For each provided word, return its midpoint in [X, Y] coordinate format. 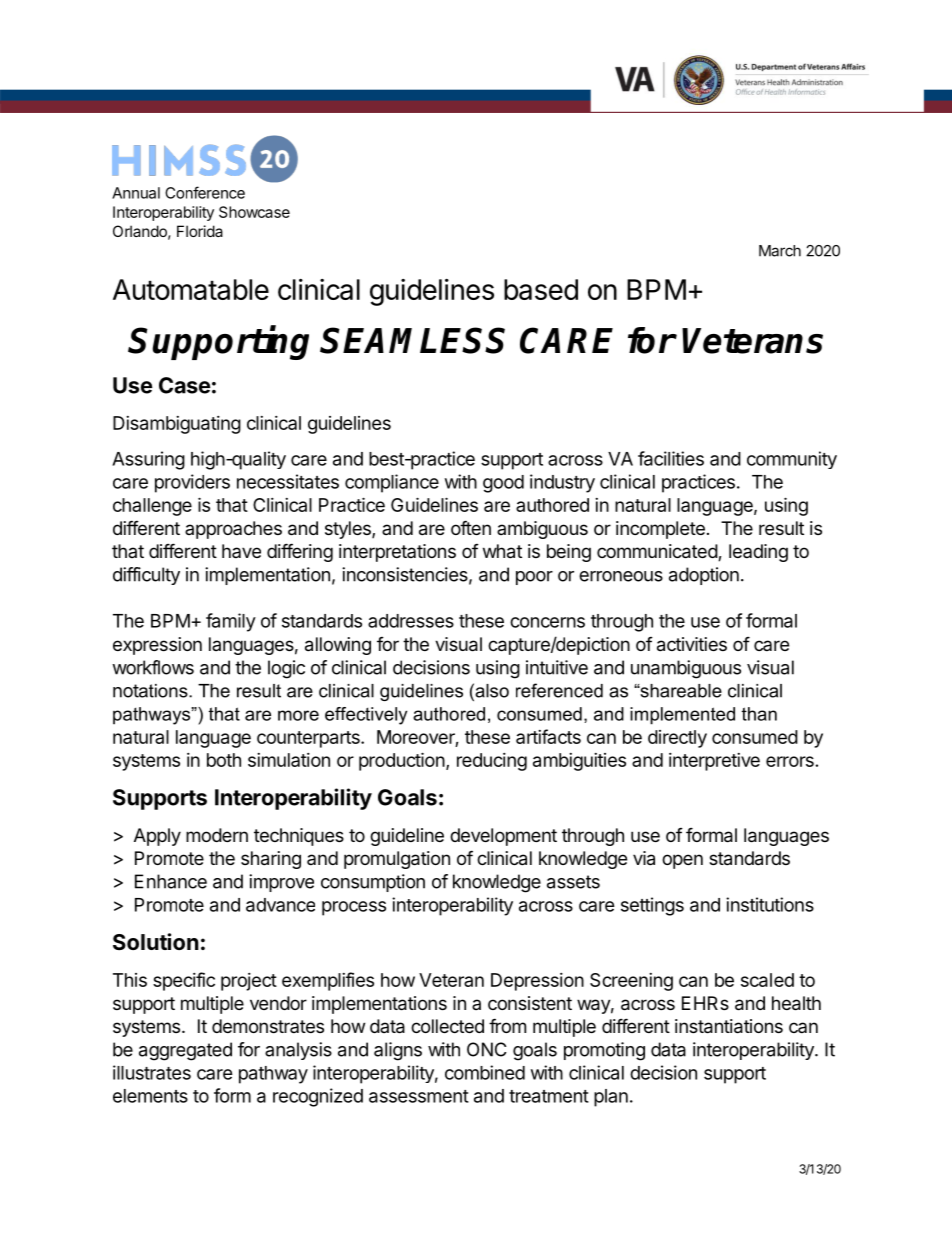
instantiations [729, 1026]
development [503, 837]
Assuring [148, 460]
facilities [671, 458]
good [503, 484]
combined [485, 1072]
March [780, 251]
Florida [200, 231]
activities [692, 644]
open [682, 861]
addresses [411, 621]
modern [217, 835]
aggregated [185, 1051]
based [541, 289]
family [231, 622]
